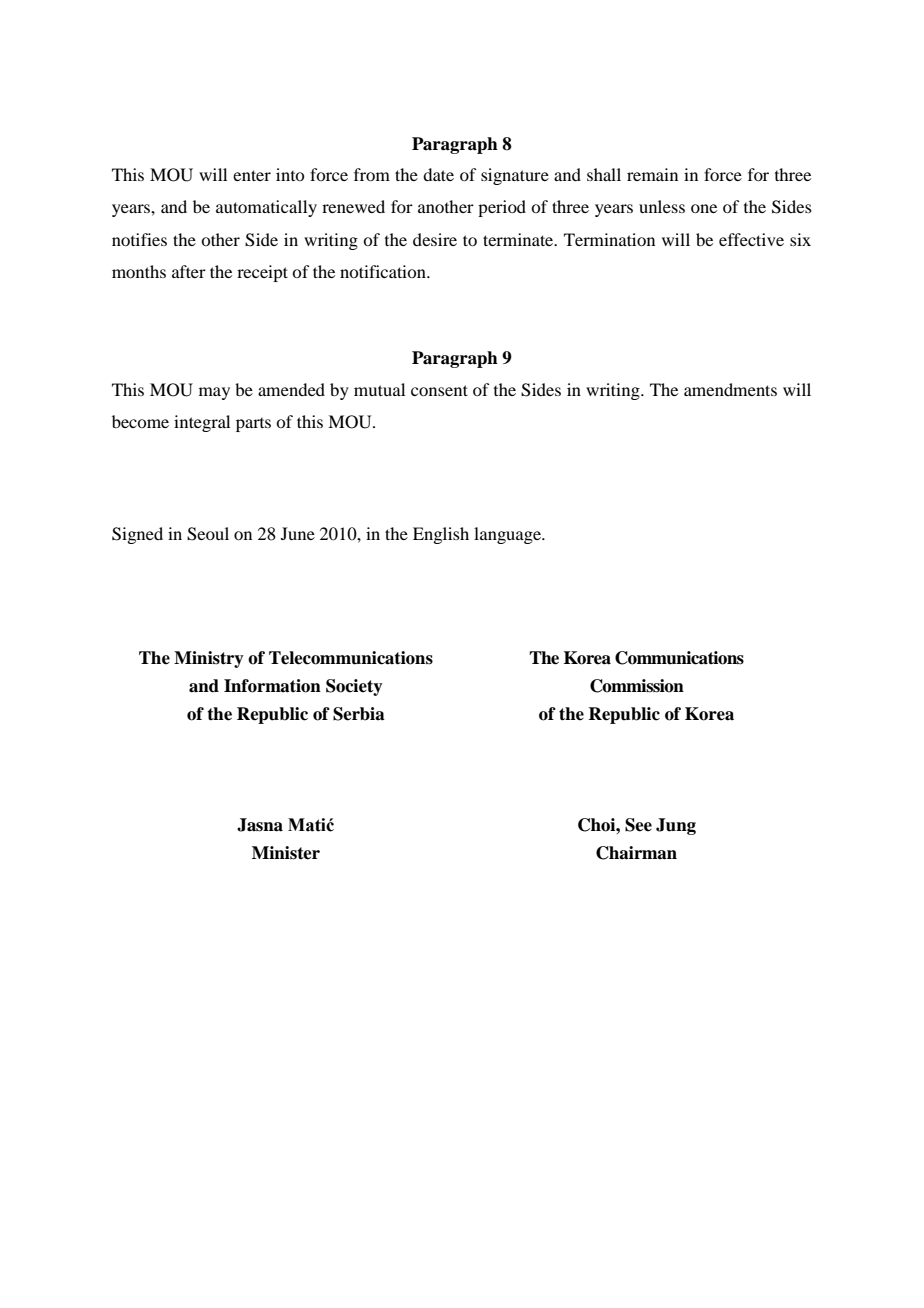  What do you see at coordinates (208, 534) in the screenshot?
I see `Seoul` at bounding box center [208, 534].
